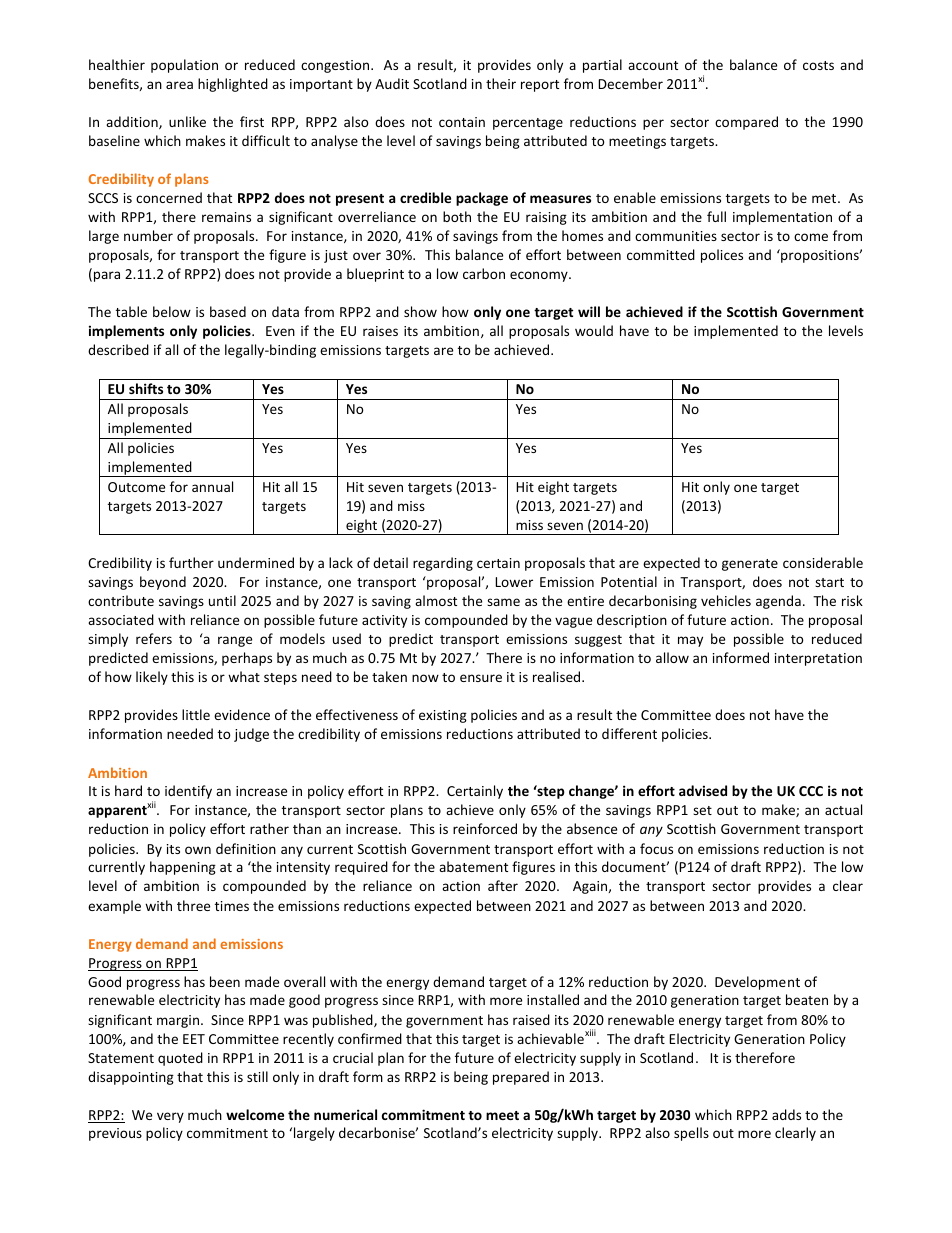  Describe the element at coordinates (172, 311) in the image. I see `below` at that location.
